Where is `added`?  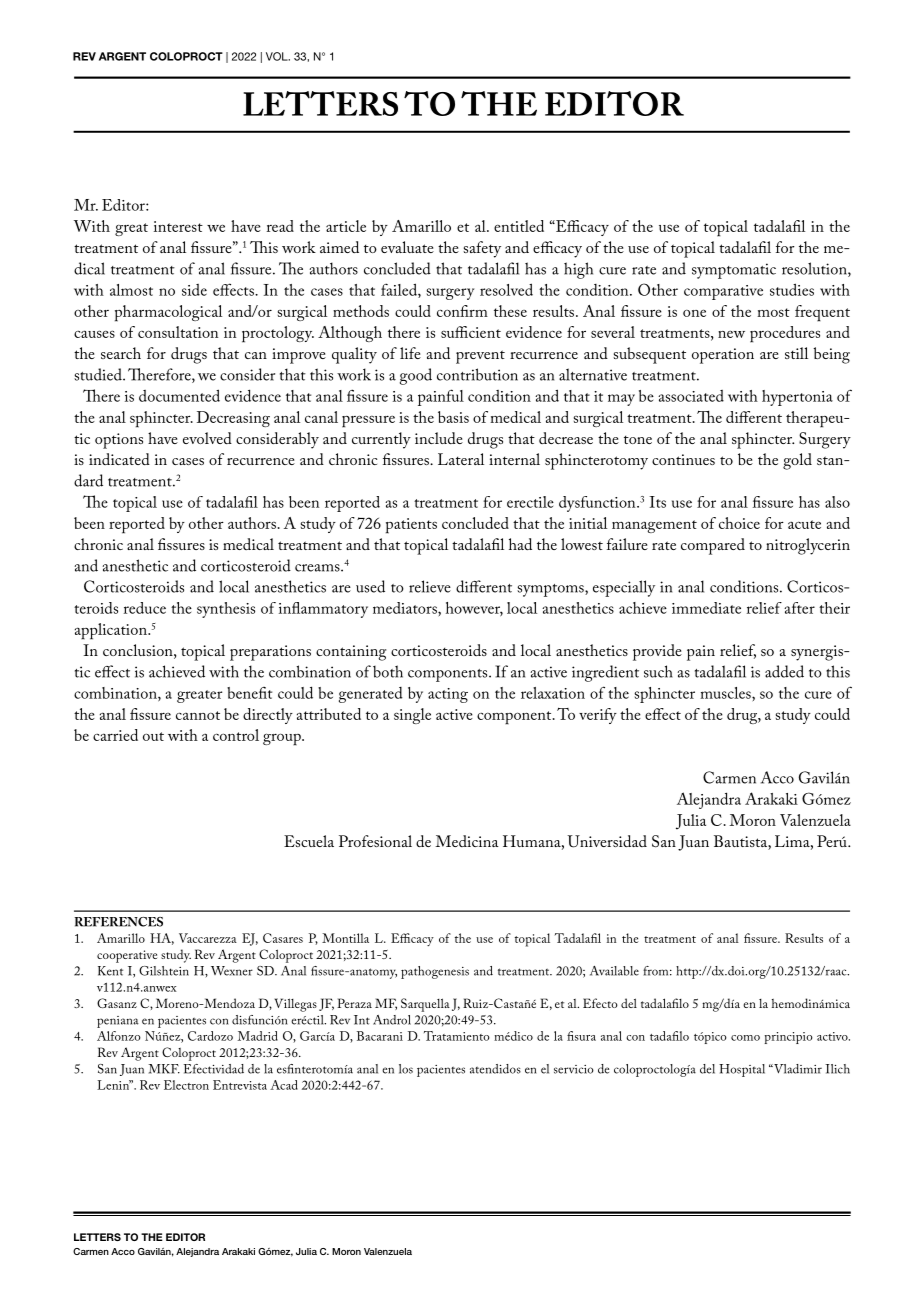
added is located at coordinates (784, 671).
